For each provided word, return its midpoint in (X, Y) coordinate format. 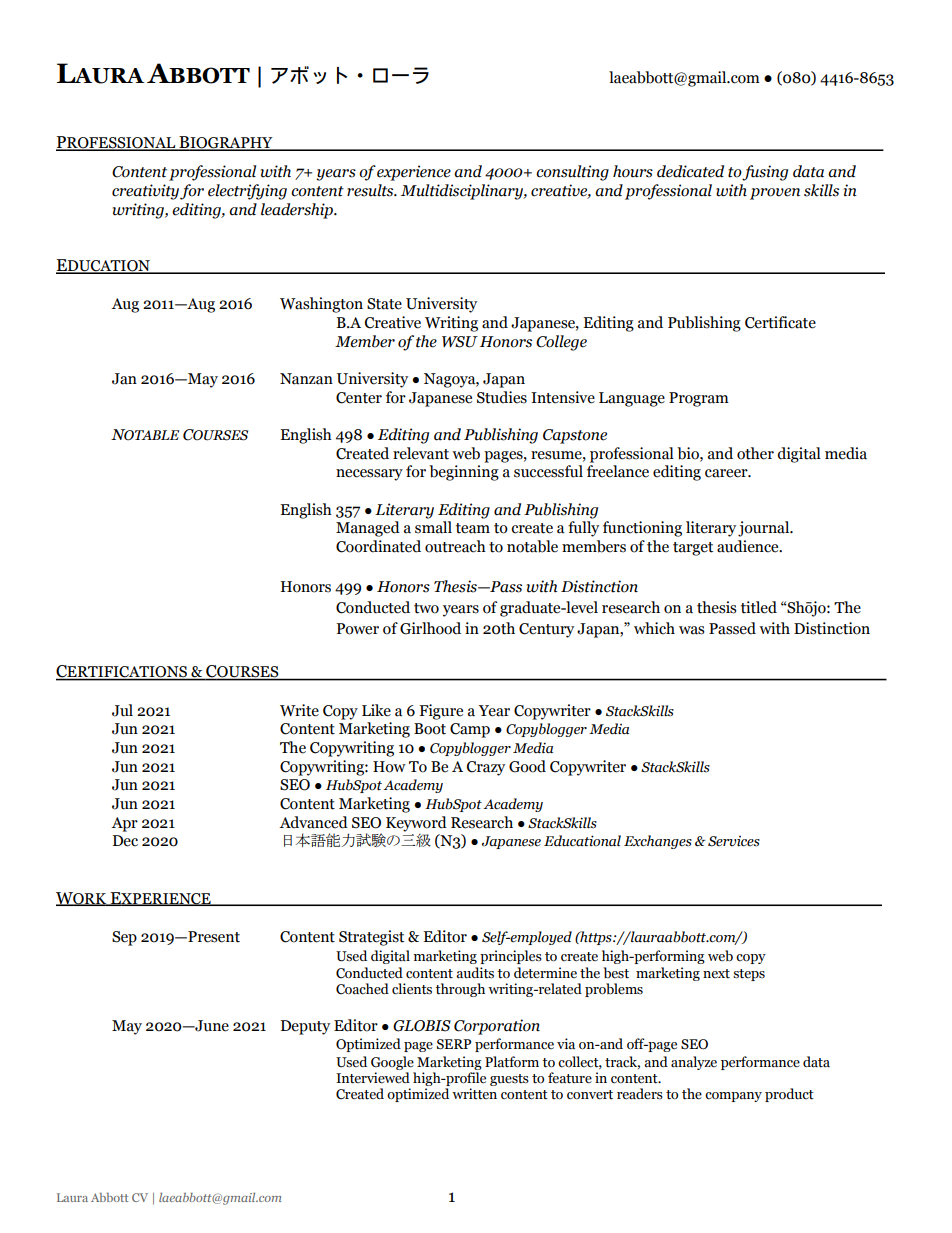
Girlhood (430, 628)
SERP (454, 1044)
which (654, 628)
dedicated (690, 171)
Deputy (305, 1027)
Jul (122, 710)
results (371, 190)
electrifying (247, 192)
